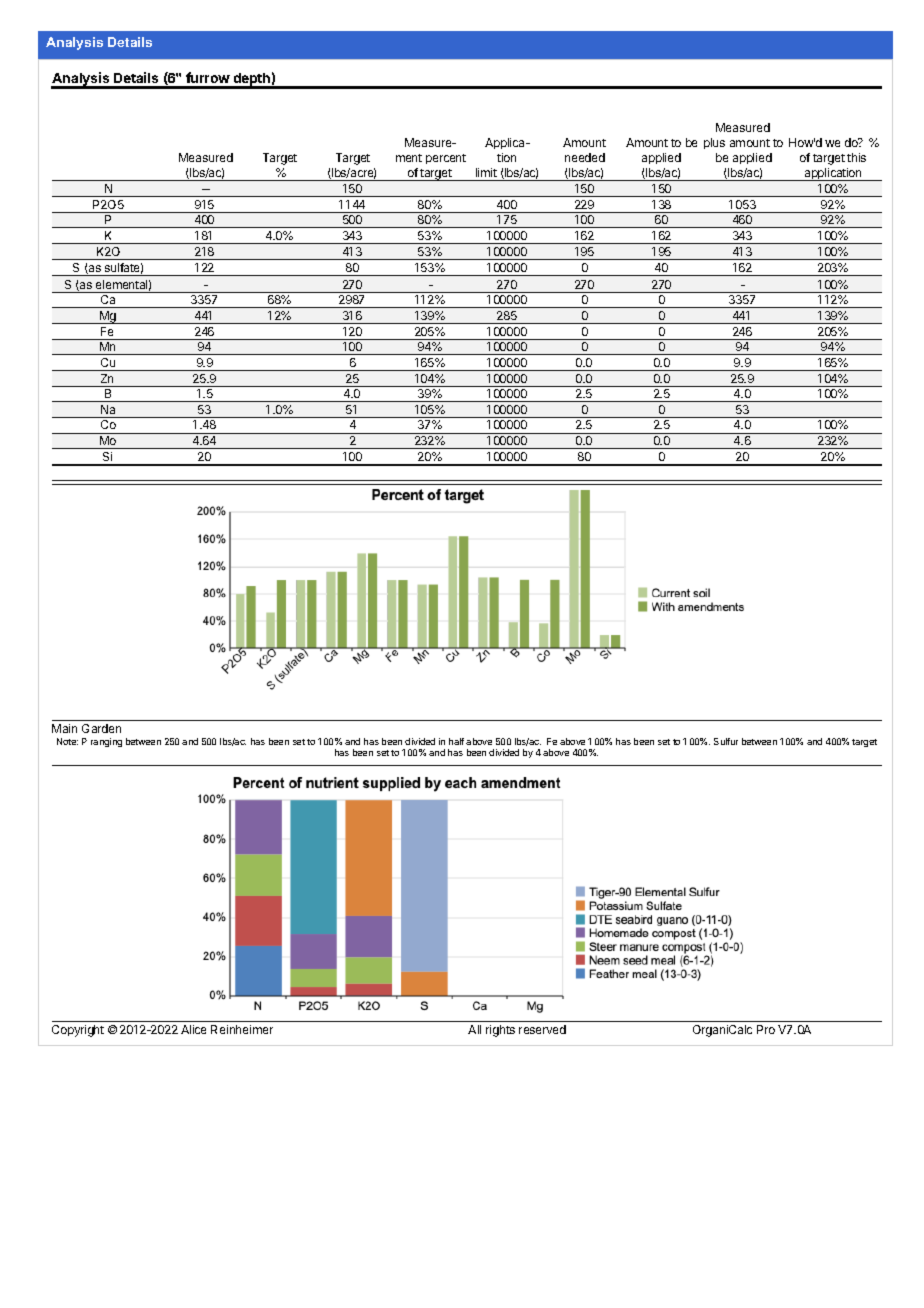 The image size is (924, 1308). What do you see at coordinates (193, 1029) in the image?
I see `Alice` at bounding box center [193, 1029].
